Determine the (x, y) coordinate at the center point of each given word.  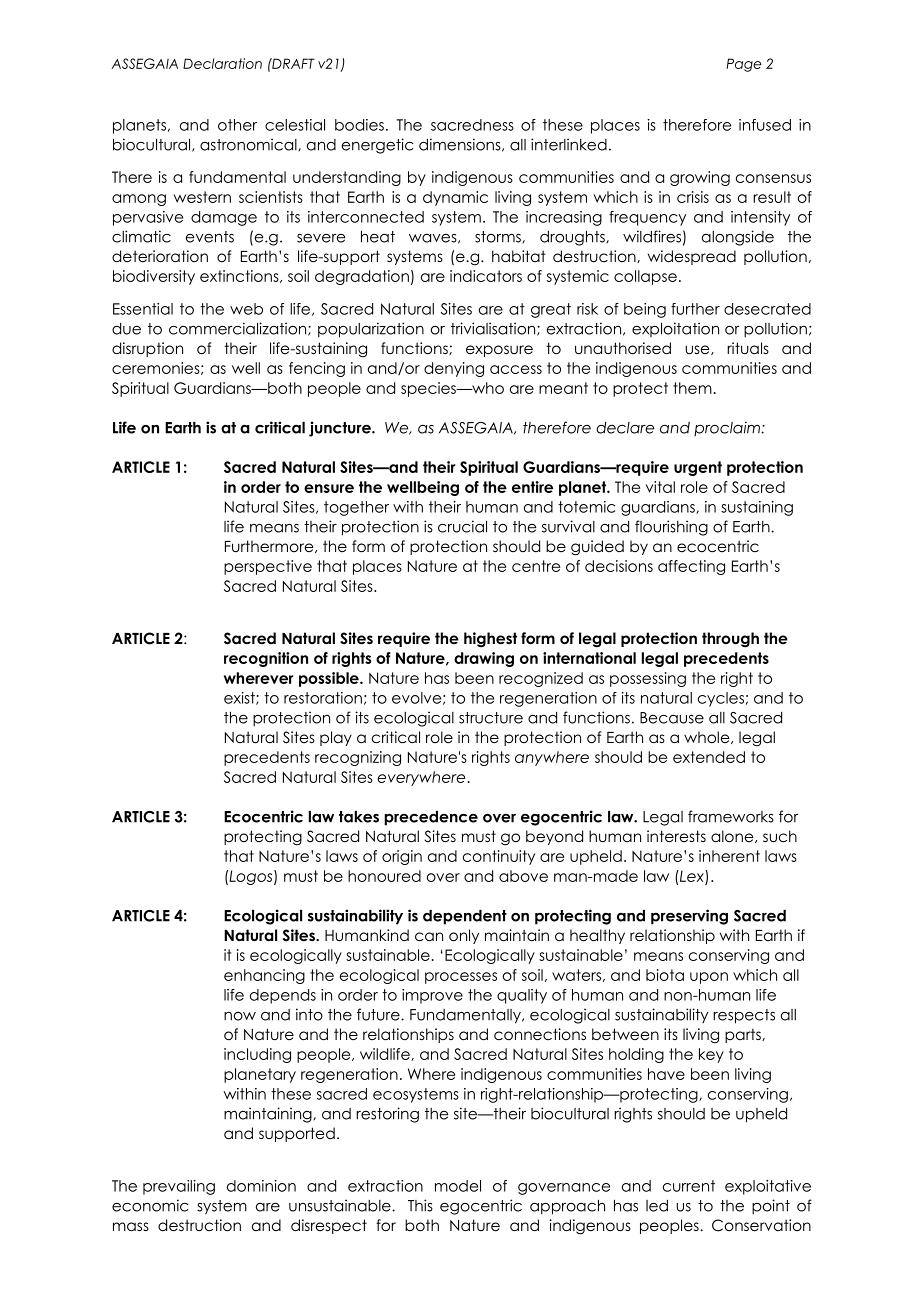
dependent (465, 917)
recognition (266, 659)
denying (454, 369)
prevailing (179, 1187)
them (692, 388)
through (730, 640)
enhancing (264, 976)
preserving (689, 917)
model (458, 1186)
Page (744, 65)
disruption (147, 349)
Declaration (222, 63)
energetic (377, 146)
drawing (484, 659)
